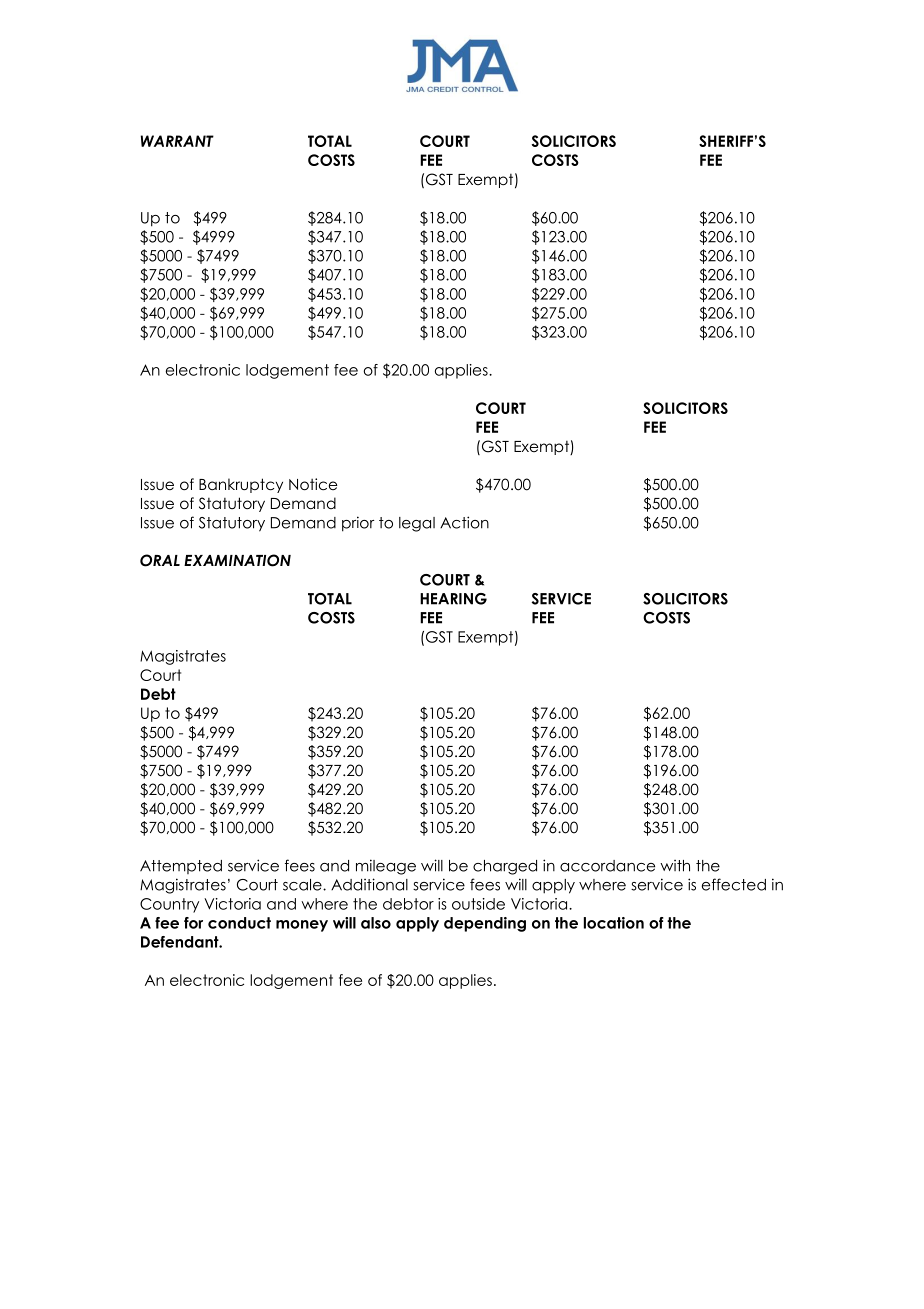 This screenshot has height=1309, width=924. Describe the element at coordinates (239, 923) in the screenshot. I see `conduct` at that location.
